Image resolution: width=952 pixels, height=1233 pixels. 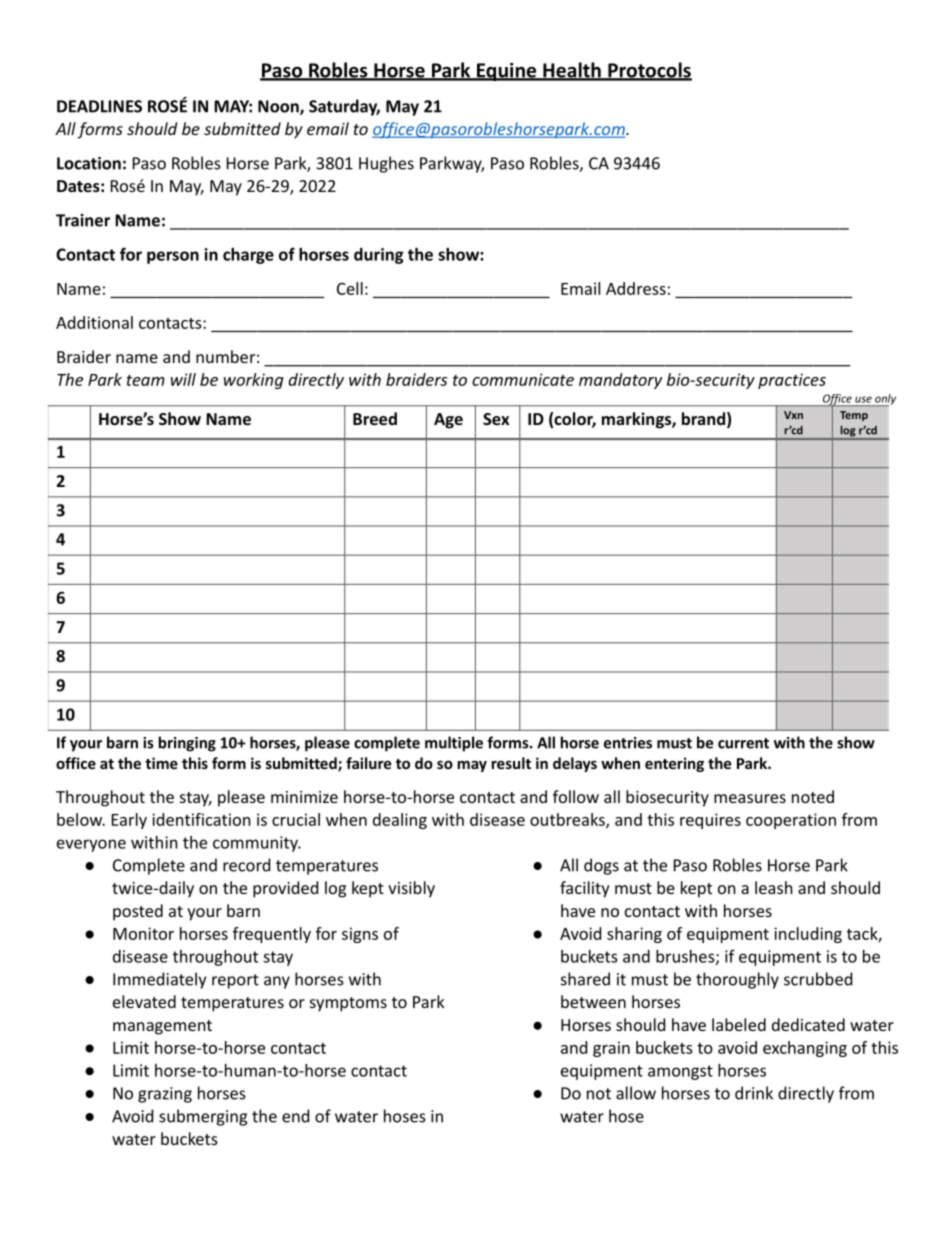 What do you see at coordinates (649, 71) in the screenshot?
I see `Protocols` at bounding box center [649, 71].
